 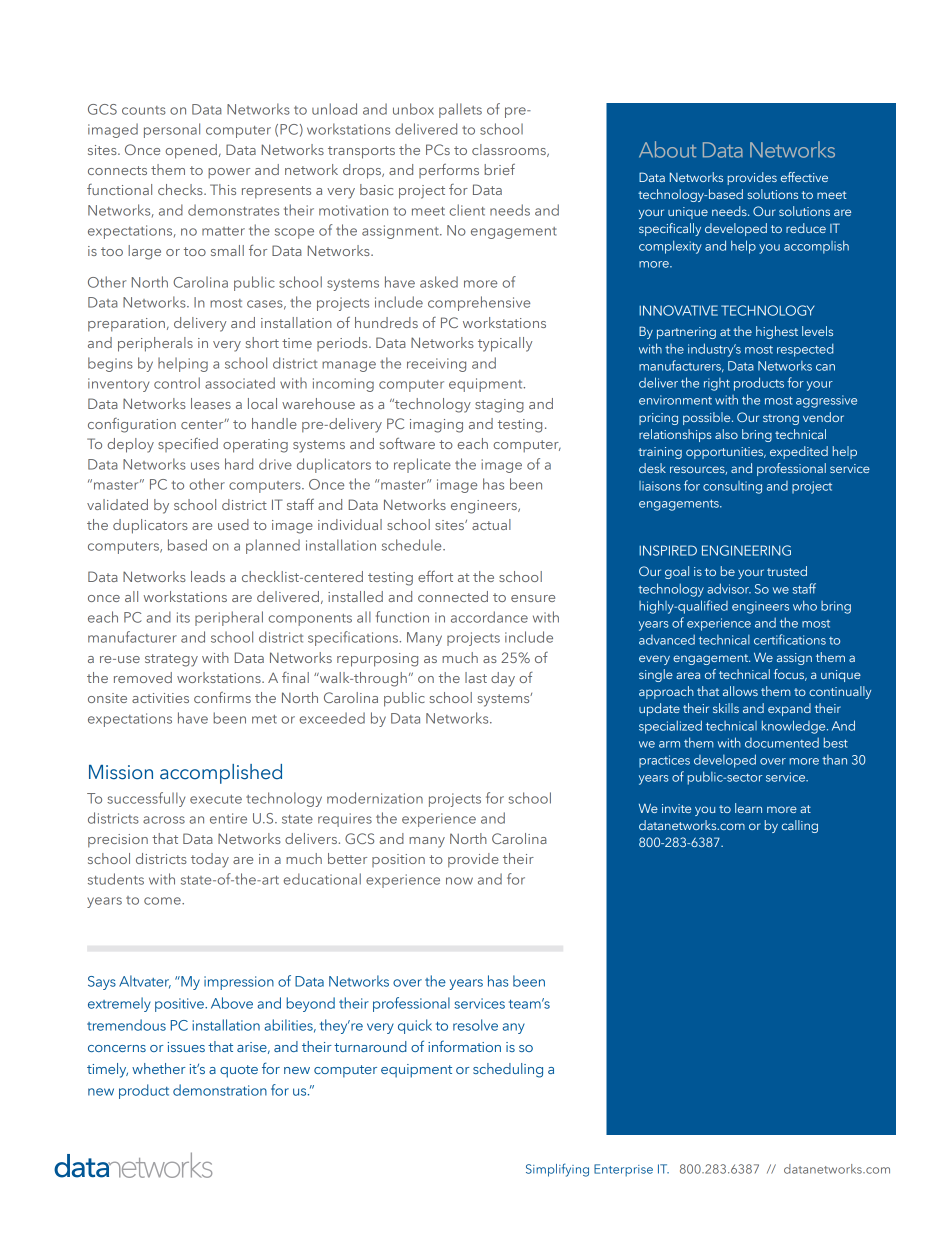 What do you see at coordinates (800, 826) in the page?
I see `calling` at bounding box center [800, 826].
